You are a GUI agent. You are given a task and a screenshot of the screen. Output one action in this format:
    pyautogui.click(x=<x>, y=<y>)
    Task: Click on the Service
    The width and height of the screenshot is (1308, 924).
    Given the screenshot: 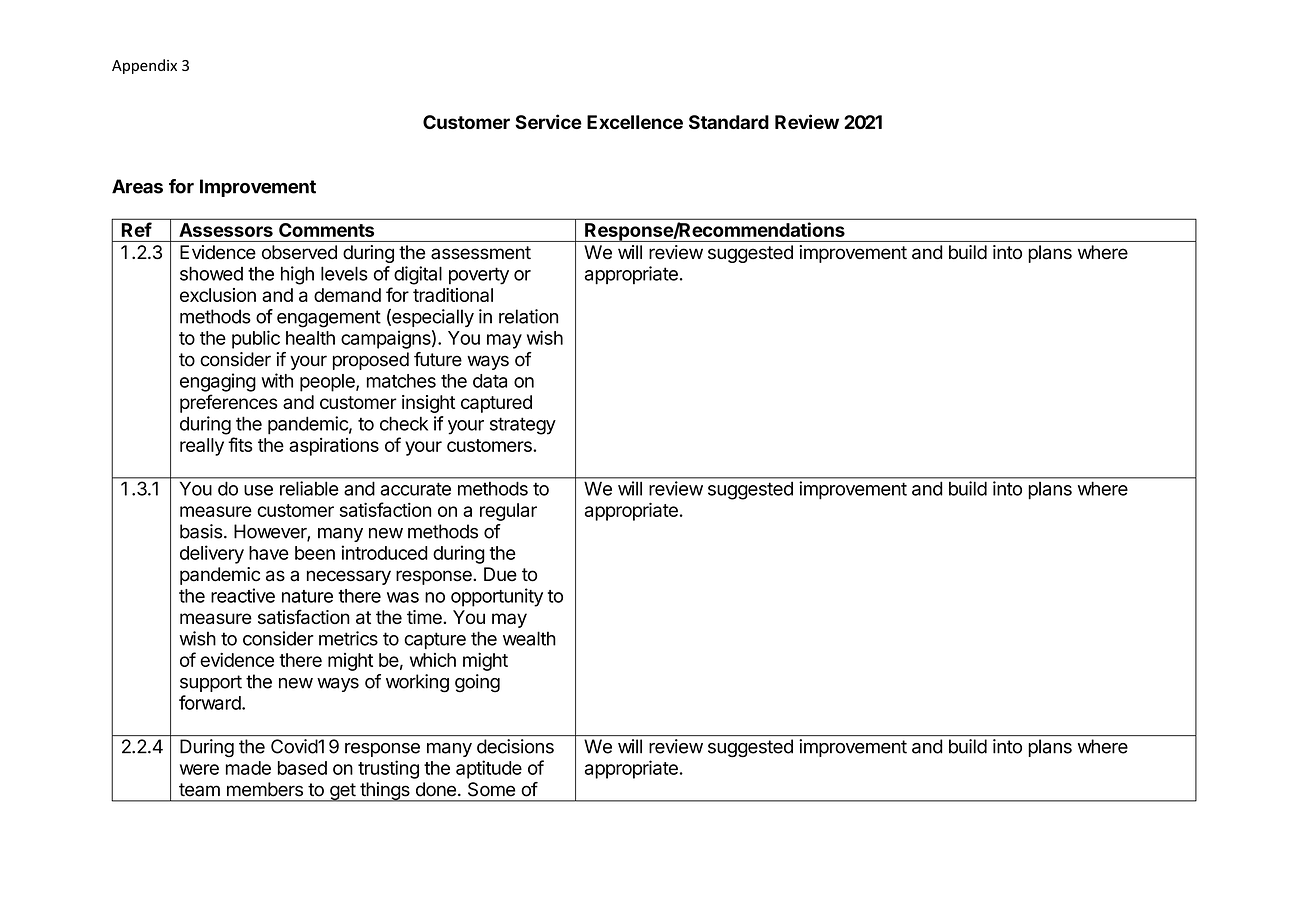 What is the action you would take?
    pyautogui.click(x=548, y=121)
